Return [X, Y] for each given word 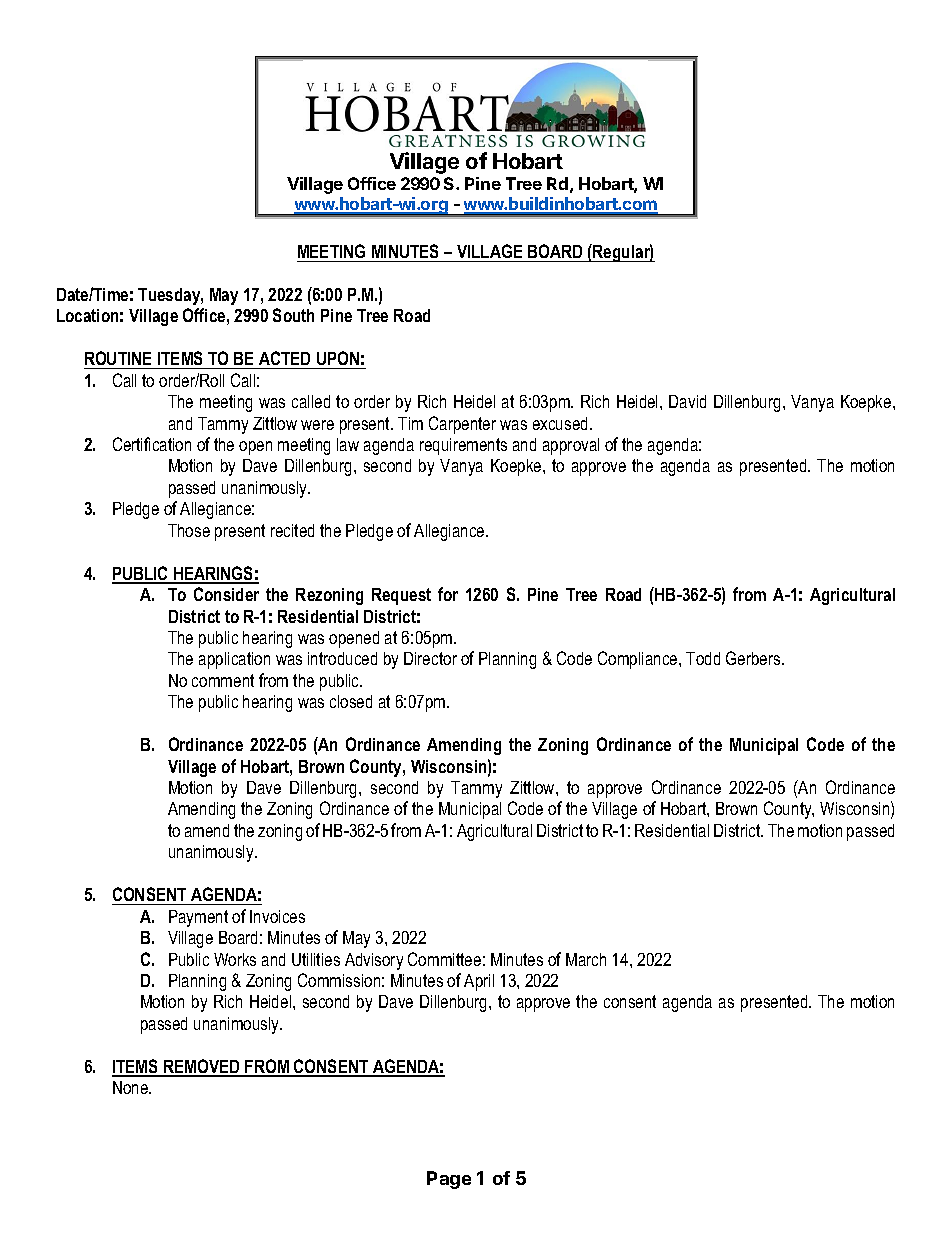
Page [449, 1180]
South [293, 315]
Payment [198, 918]
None [132, 1087]
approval [571, 446]
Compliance [639, 660]
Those [189, 530]
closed [351, 701]
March [586, 959]
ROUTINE [118, 358]
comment [223, 680]
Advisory [374, 961]
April [479, 982]
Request [401, 596]
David [687, 401]
